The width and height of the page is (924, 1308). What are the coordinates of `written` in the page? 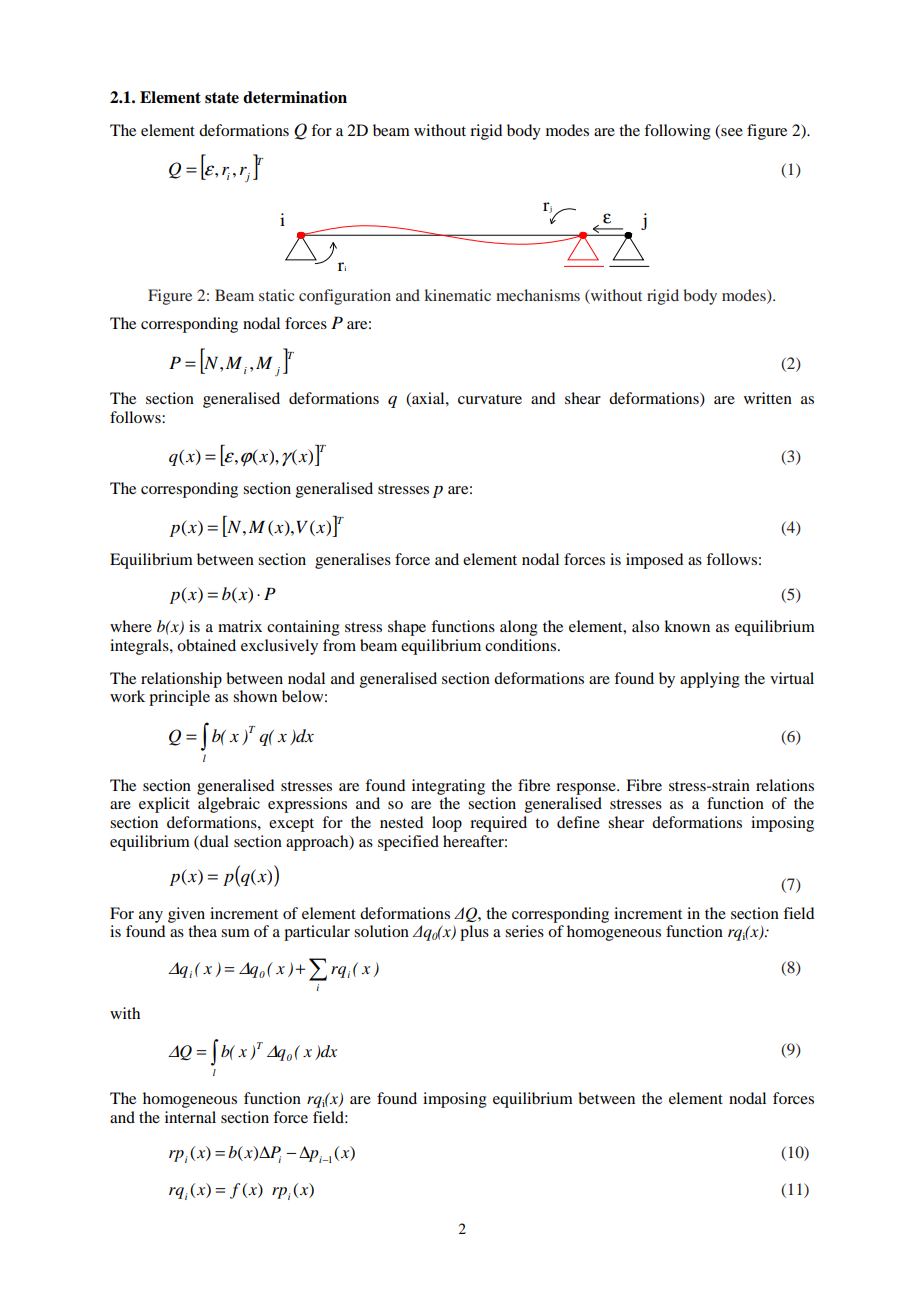 It's located at (768, 398).
